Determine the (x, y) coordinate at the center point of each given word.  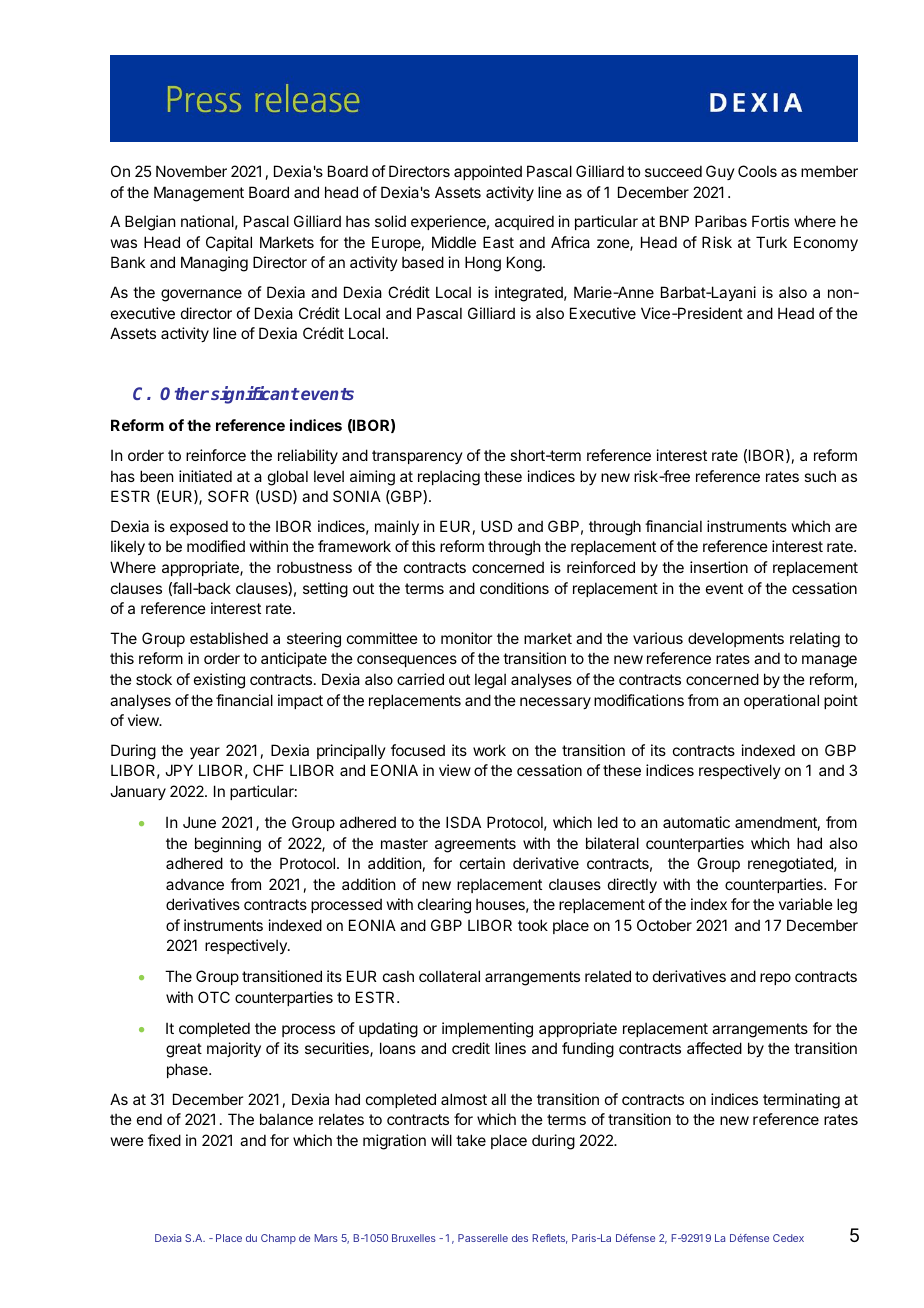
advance (195, 884)
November (191, 171)
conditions (514, 588)
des (520, 1238)
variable (806, 904)
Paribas (721, 221)
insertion (719, 567)
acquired (524, 222)
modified (216, 546)
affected (714, 1048)
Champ (278, 1239)
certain (482, 863)
